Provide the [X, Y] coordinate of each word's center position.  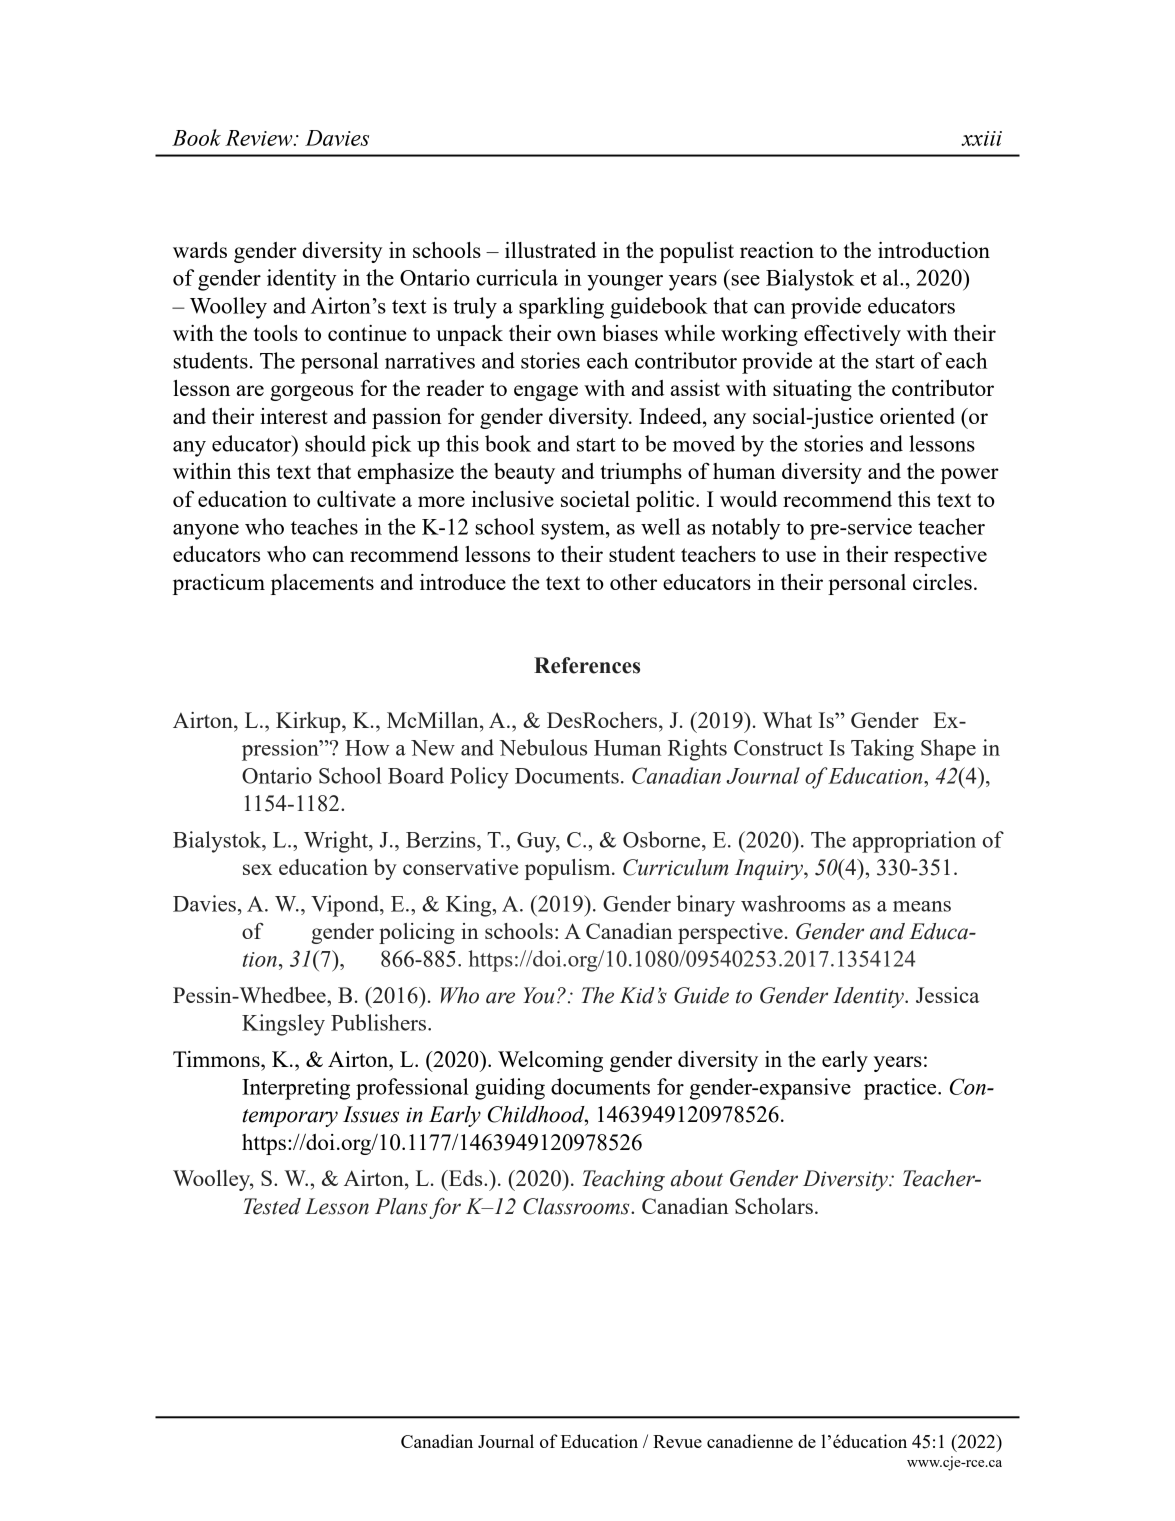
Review [260, 138]
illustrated [550, 250]
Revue [677, 1441]
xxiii [981, 138]
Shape [948, 750]
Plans [401, 1206]
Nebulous [543, 747]
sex [257, 869]
